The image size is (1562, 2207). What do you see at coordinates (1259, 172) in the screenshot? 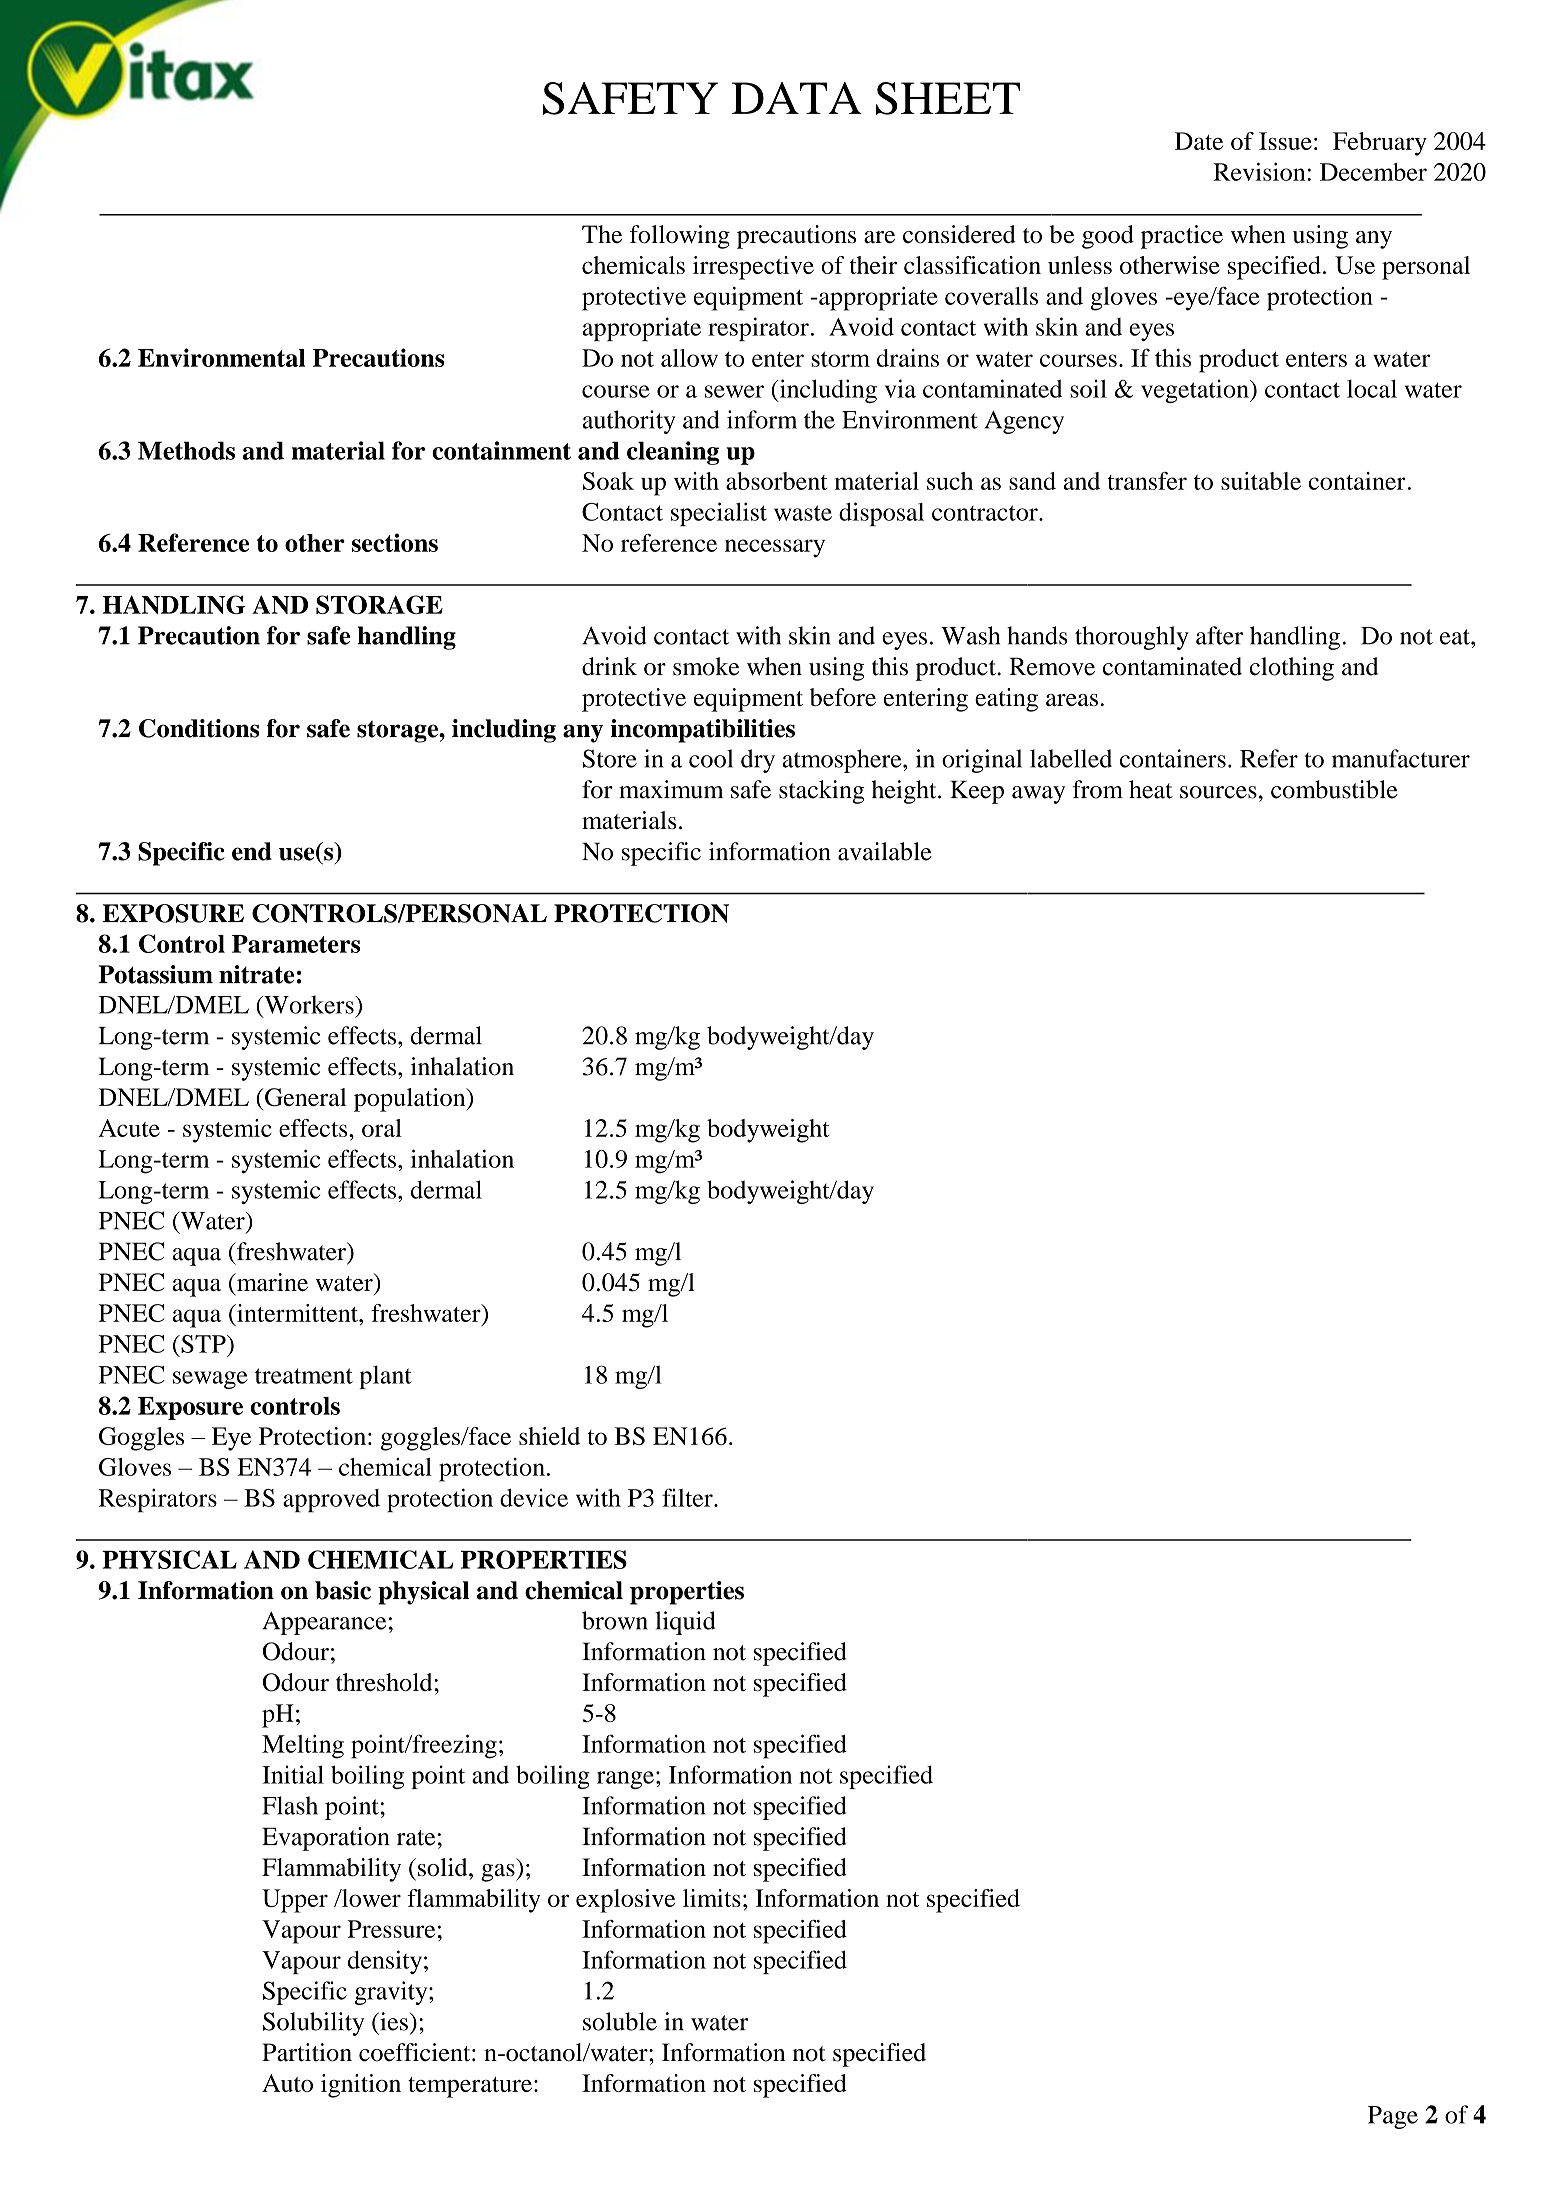
I see `Revision` at bounding box center [1259, 172].
